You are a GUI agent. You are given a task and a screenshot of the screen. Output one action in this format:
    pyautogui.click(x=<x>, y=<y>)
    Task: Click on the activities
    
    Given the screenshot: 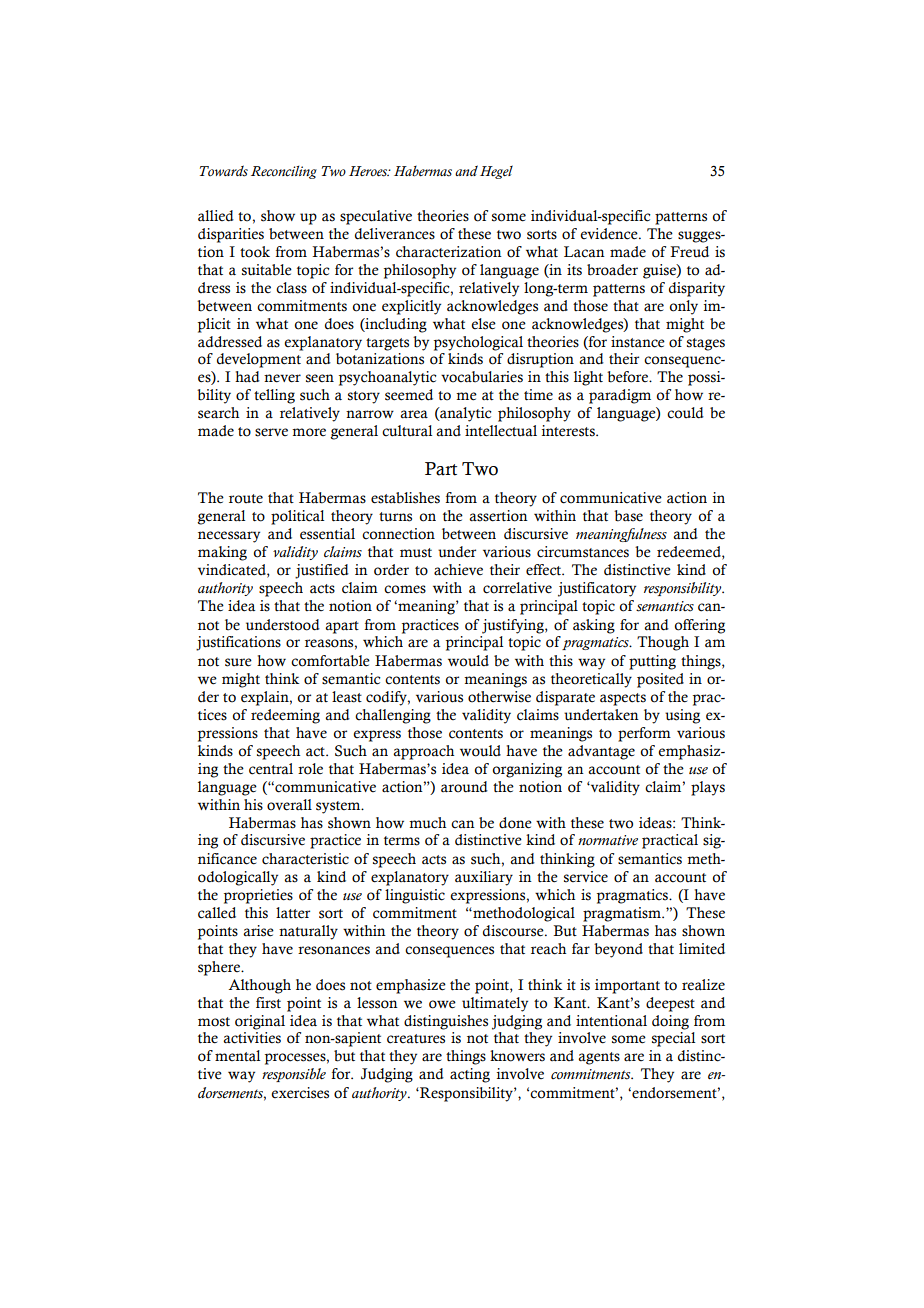 What is the action you would take?
    pyautogui.click(x=252, y=1038)
